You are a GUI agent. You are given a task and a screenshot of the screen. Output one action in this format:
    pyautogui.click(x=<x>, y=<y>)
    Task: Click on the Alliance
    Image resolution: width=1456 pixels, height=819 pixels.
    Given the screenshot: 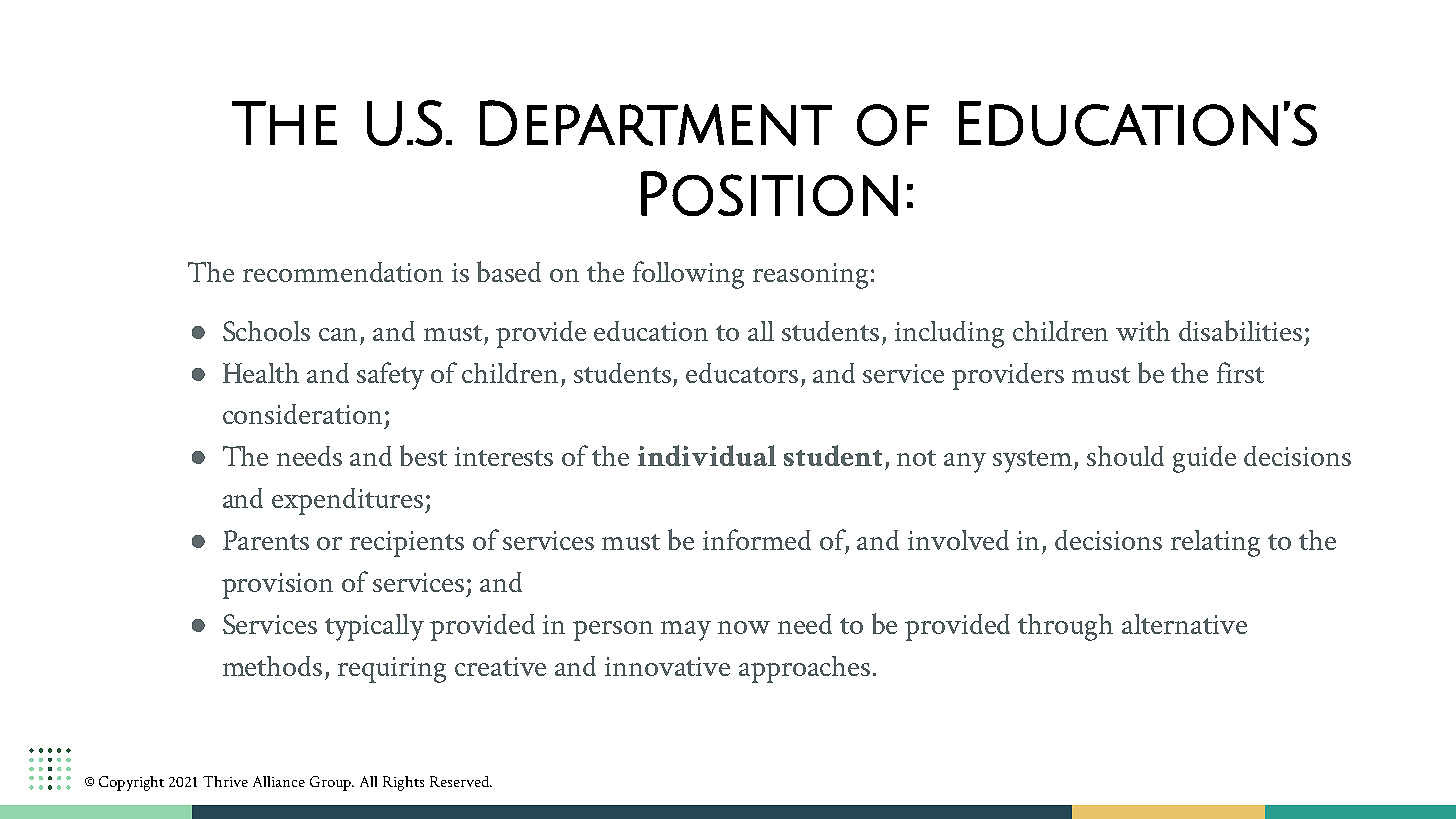 What is the action you would take?
    pyautogui.click(x=279, y=781)
